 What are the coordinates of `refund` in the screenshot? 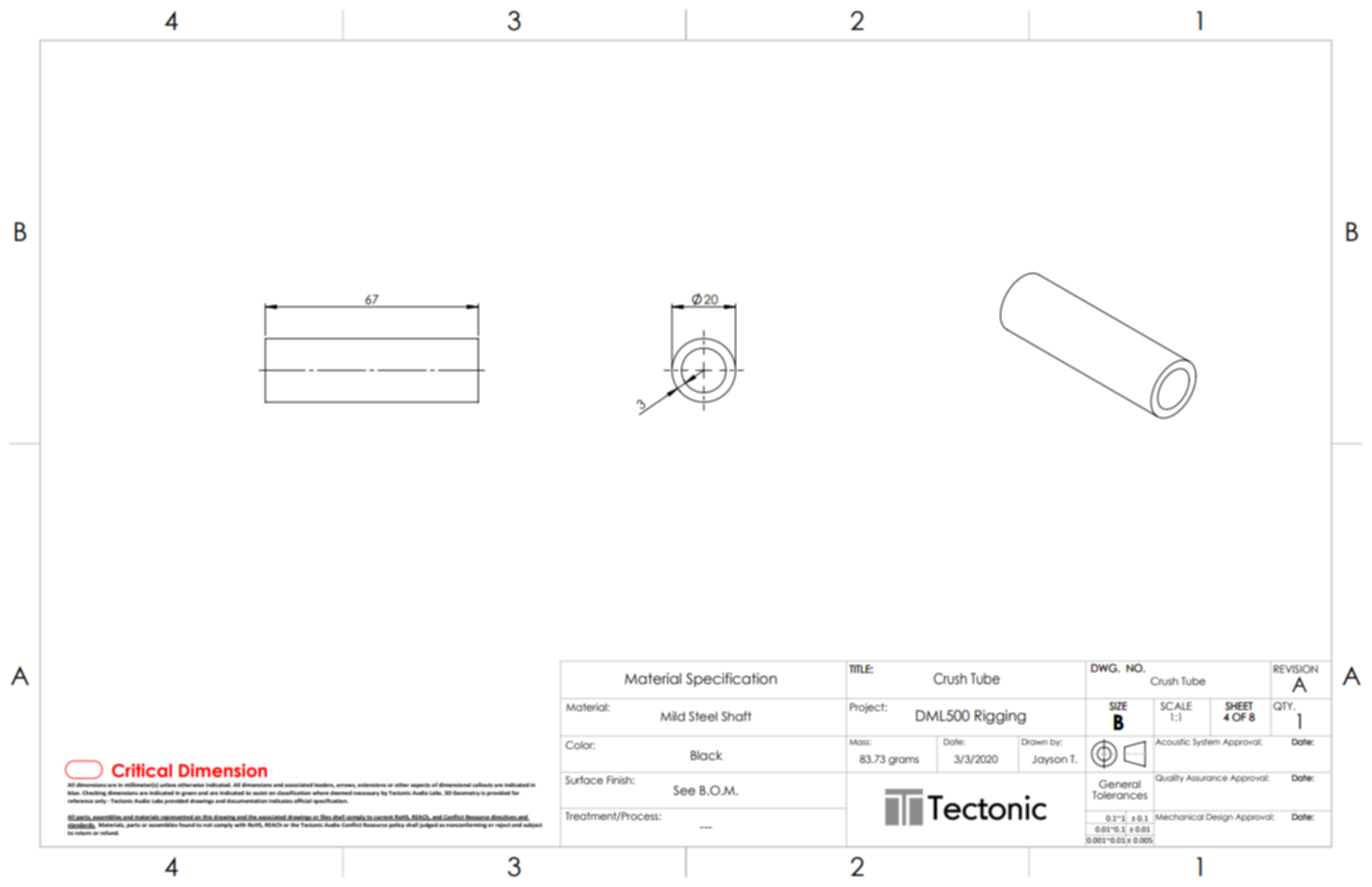 It's located at (109, 832).
